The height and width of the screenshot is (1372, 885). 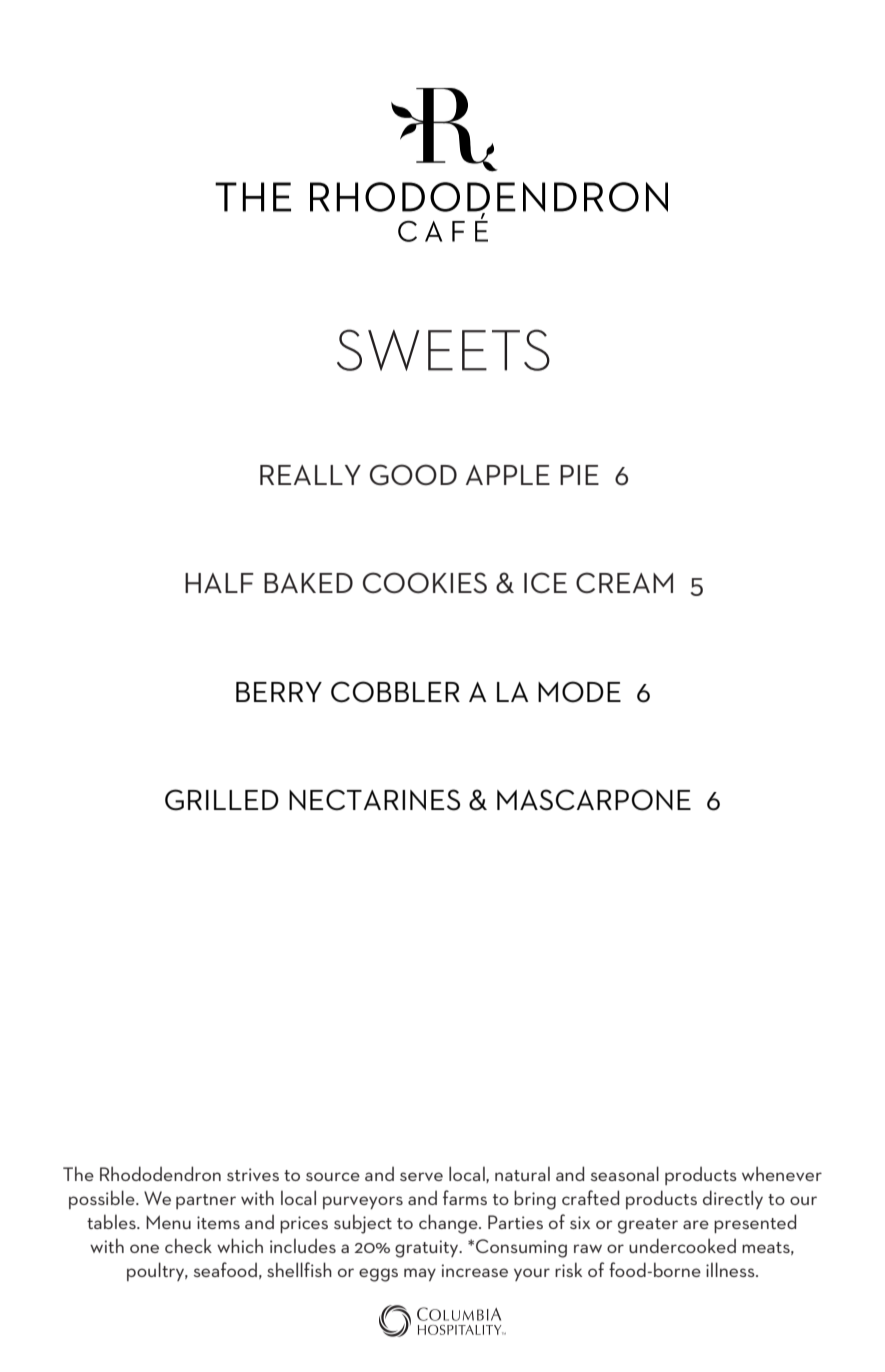 What do you see at coordinates (310, 475) in the screenshot?
I see `REALLY` at bounding box center [310, 475].
